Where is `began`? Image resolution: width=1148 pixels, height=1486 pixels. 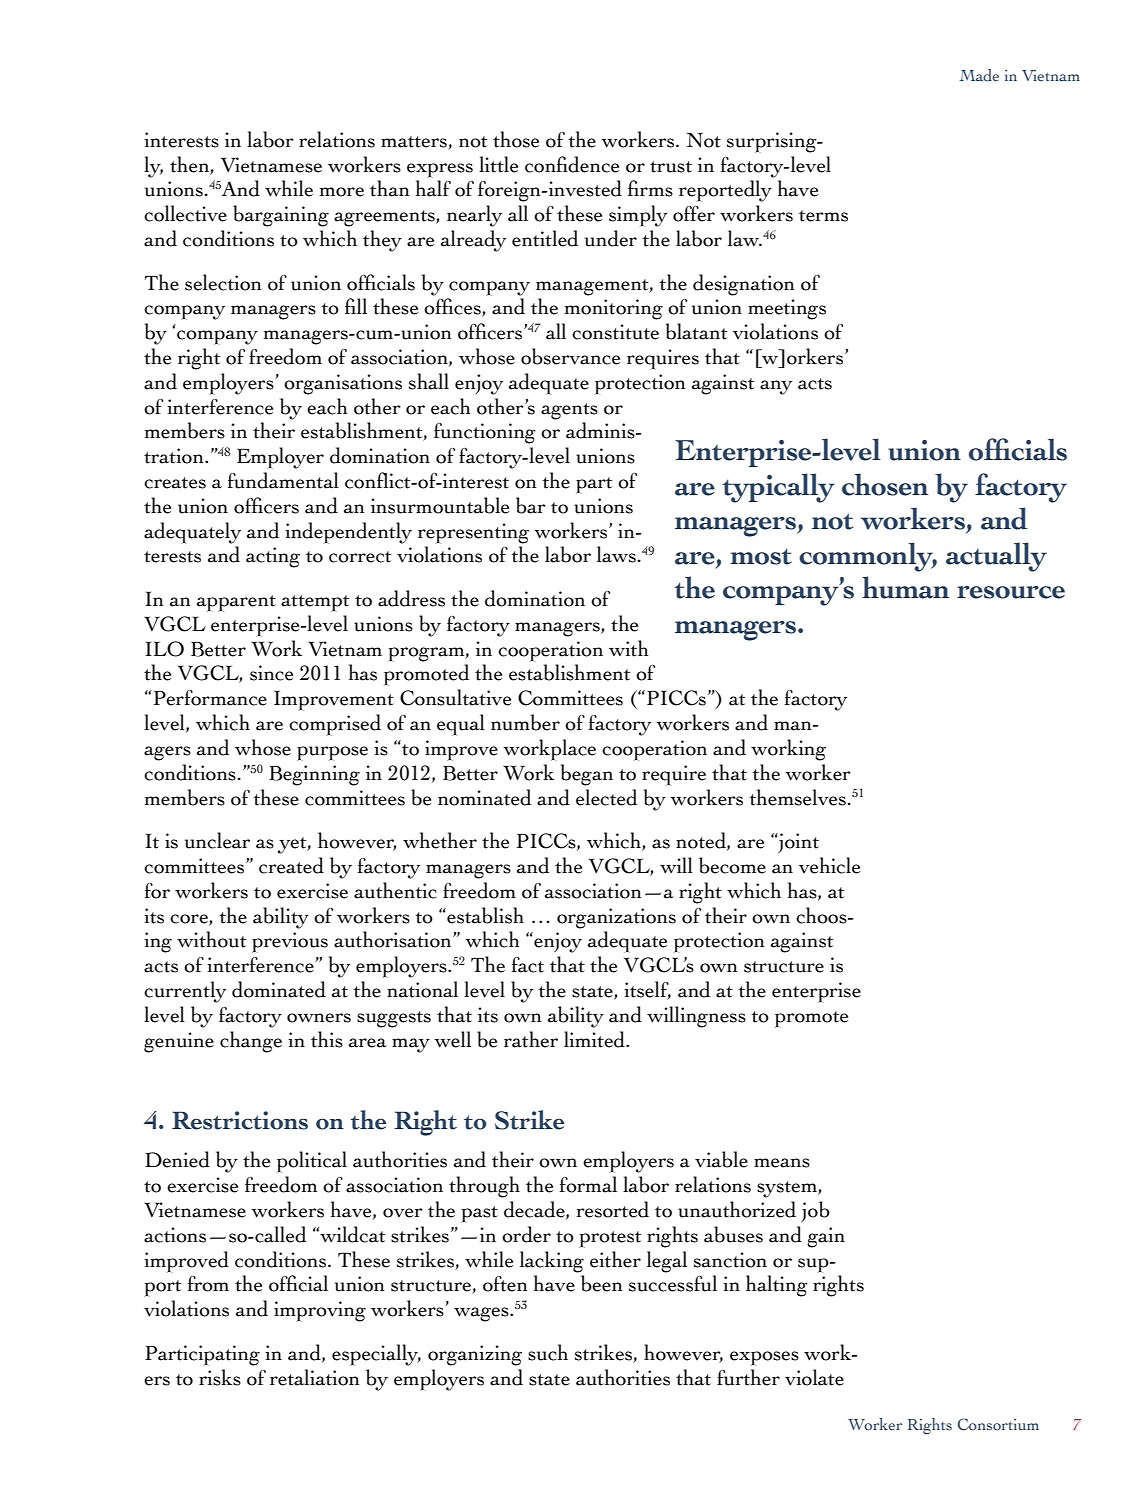 began is located at coordinates (587, 775).
